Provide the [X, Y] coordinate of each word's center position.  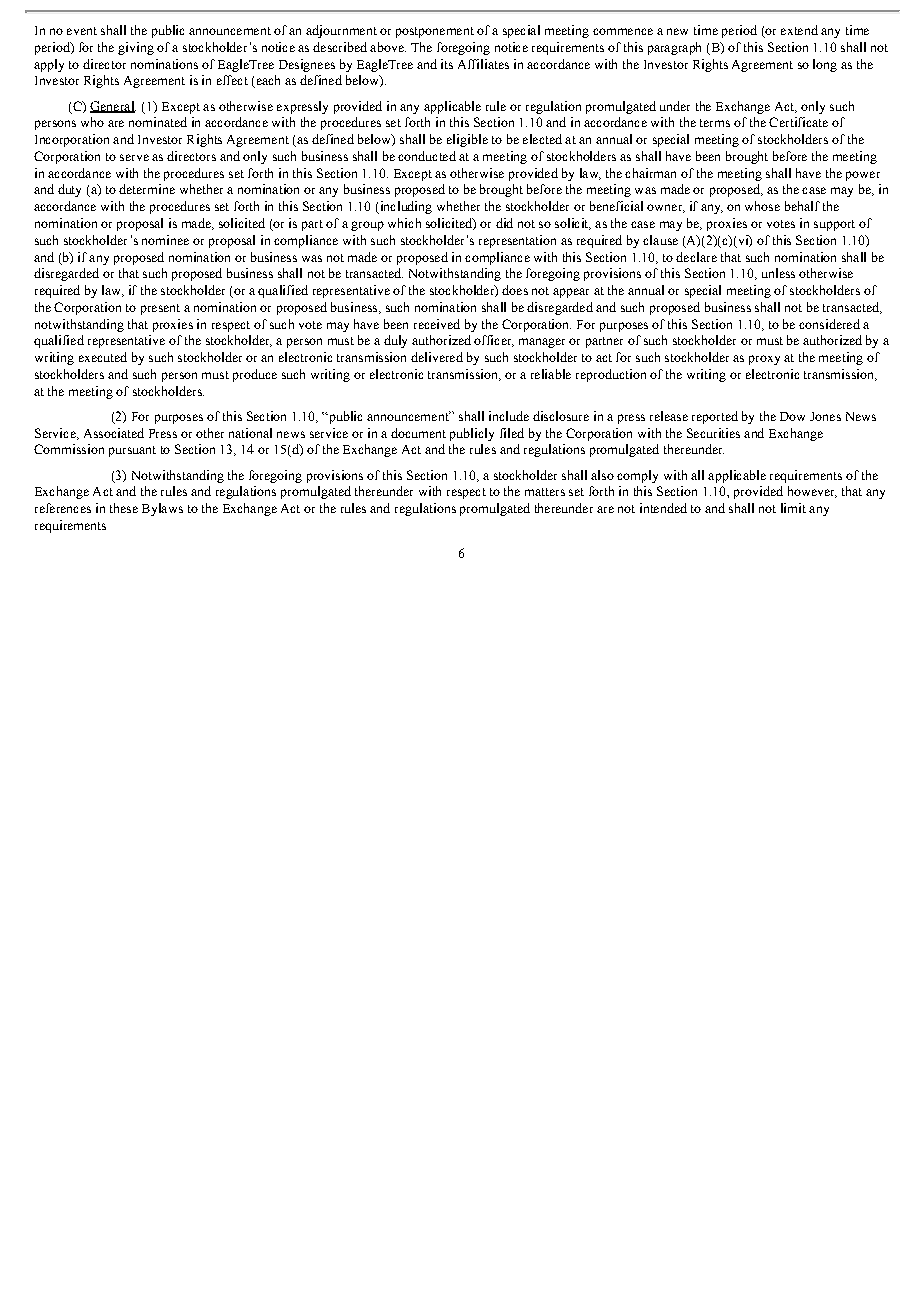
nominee [165, 240]
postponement [435, 32]
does [515, 290]
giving [136, 48]
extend [799, 30]
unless [778, 273]
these [124, 508]
